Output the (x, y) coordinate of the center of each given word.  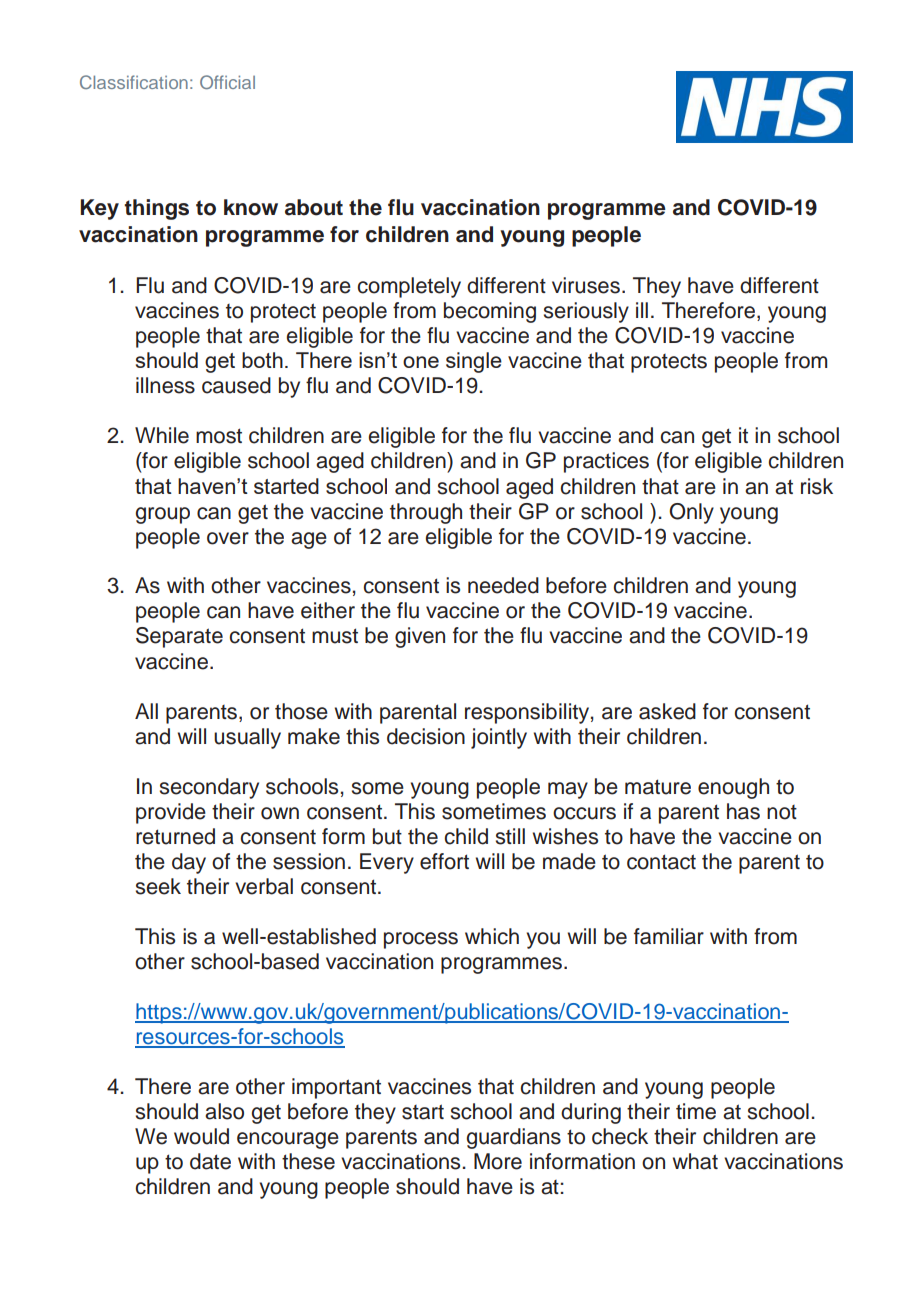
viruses (586, 285)
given (420, 637)
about (314, 207)
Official (227, 82)
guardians (514, 1138)
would (201, 1136)
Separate (179, 637)
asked (667, 711)
